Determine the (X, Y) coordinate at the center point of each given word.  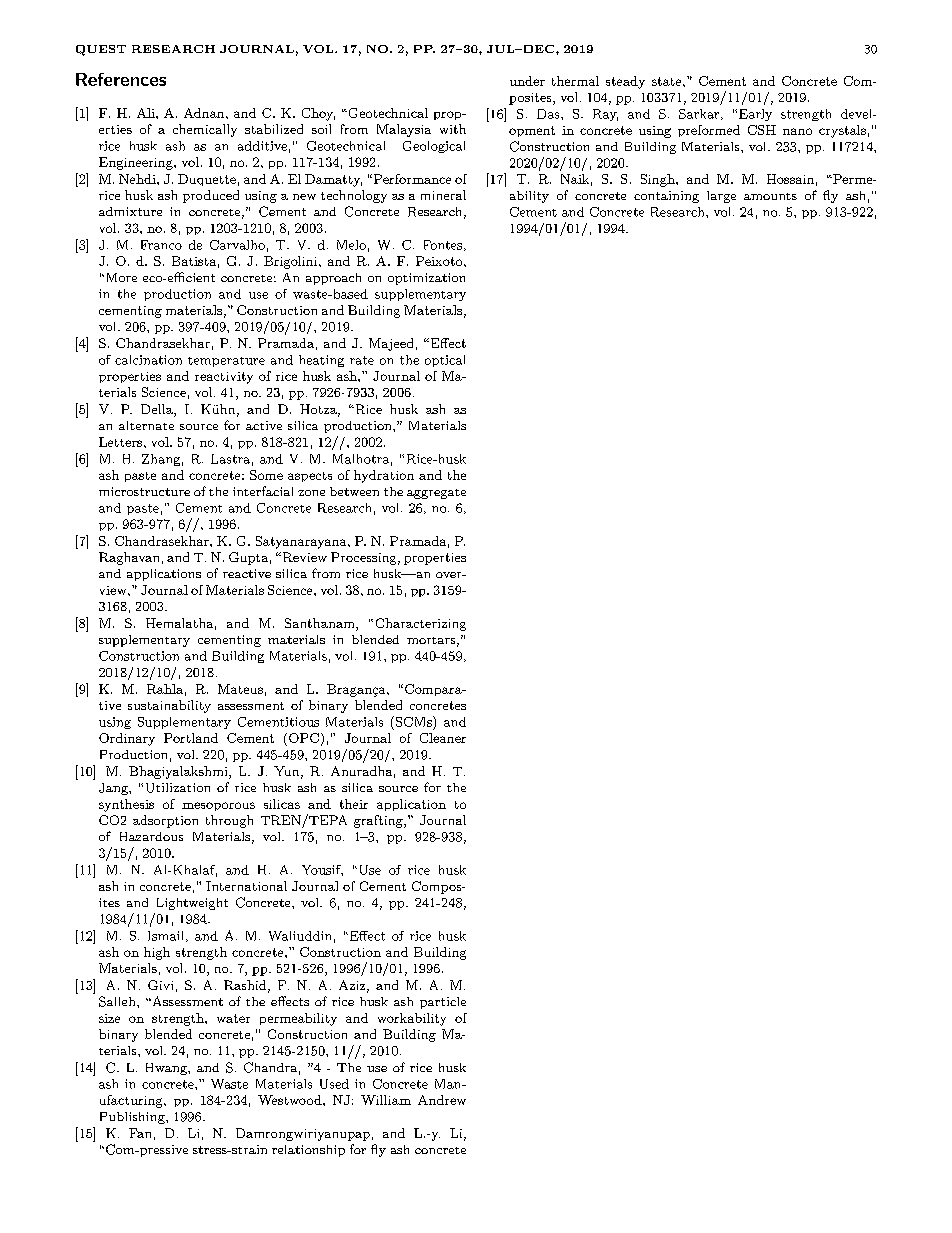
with (453, 129)
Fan (140, 1133)
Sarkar (700, 114)
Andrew (442, 1100)
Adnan (205, 113)
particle (443, 1003)
